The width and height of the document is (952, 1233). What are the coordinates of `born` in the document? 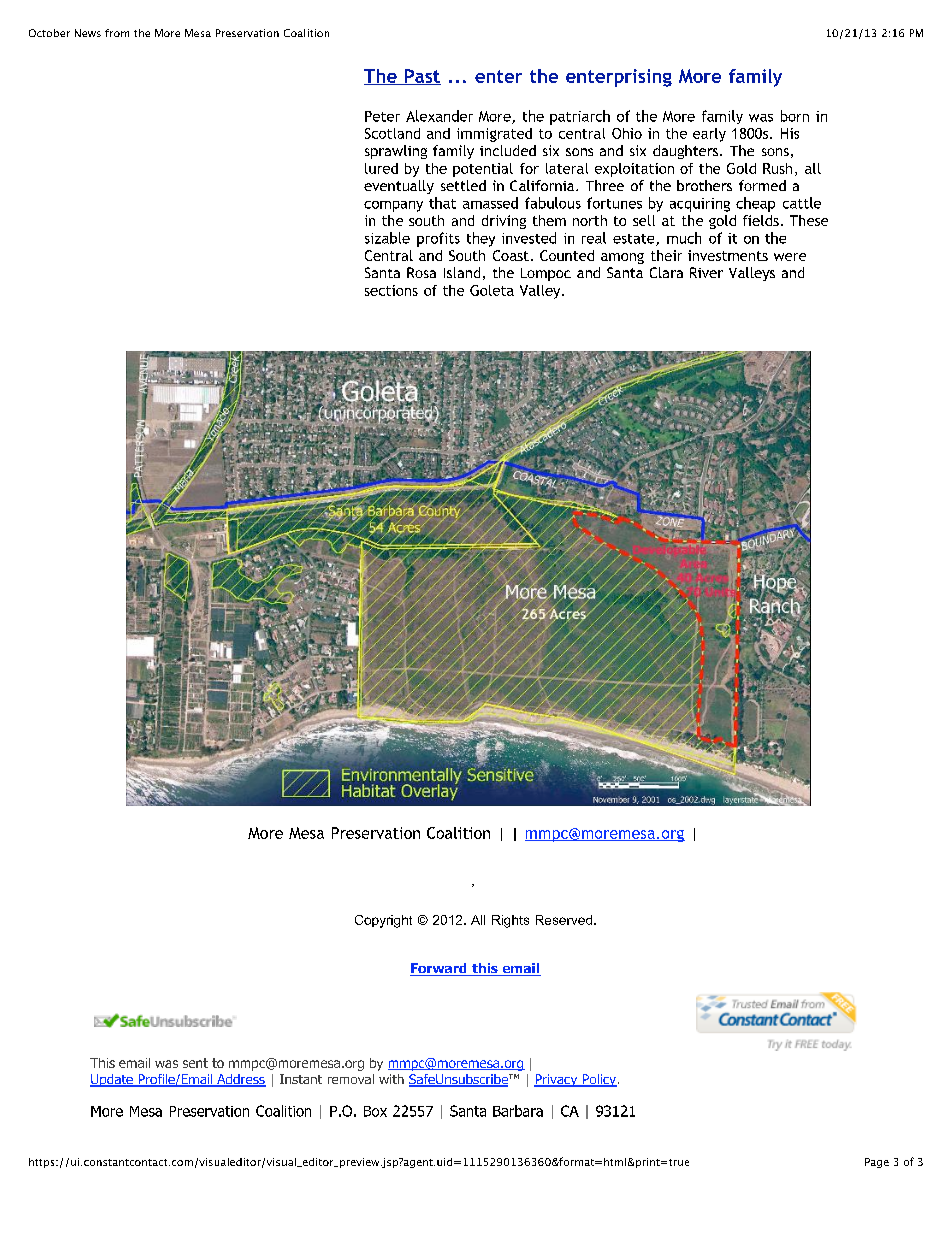 It's located at (795, 116).
